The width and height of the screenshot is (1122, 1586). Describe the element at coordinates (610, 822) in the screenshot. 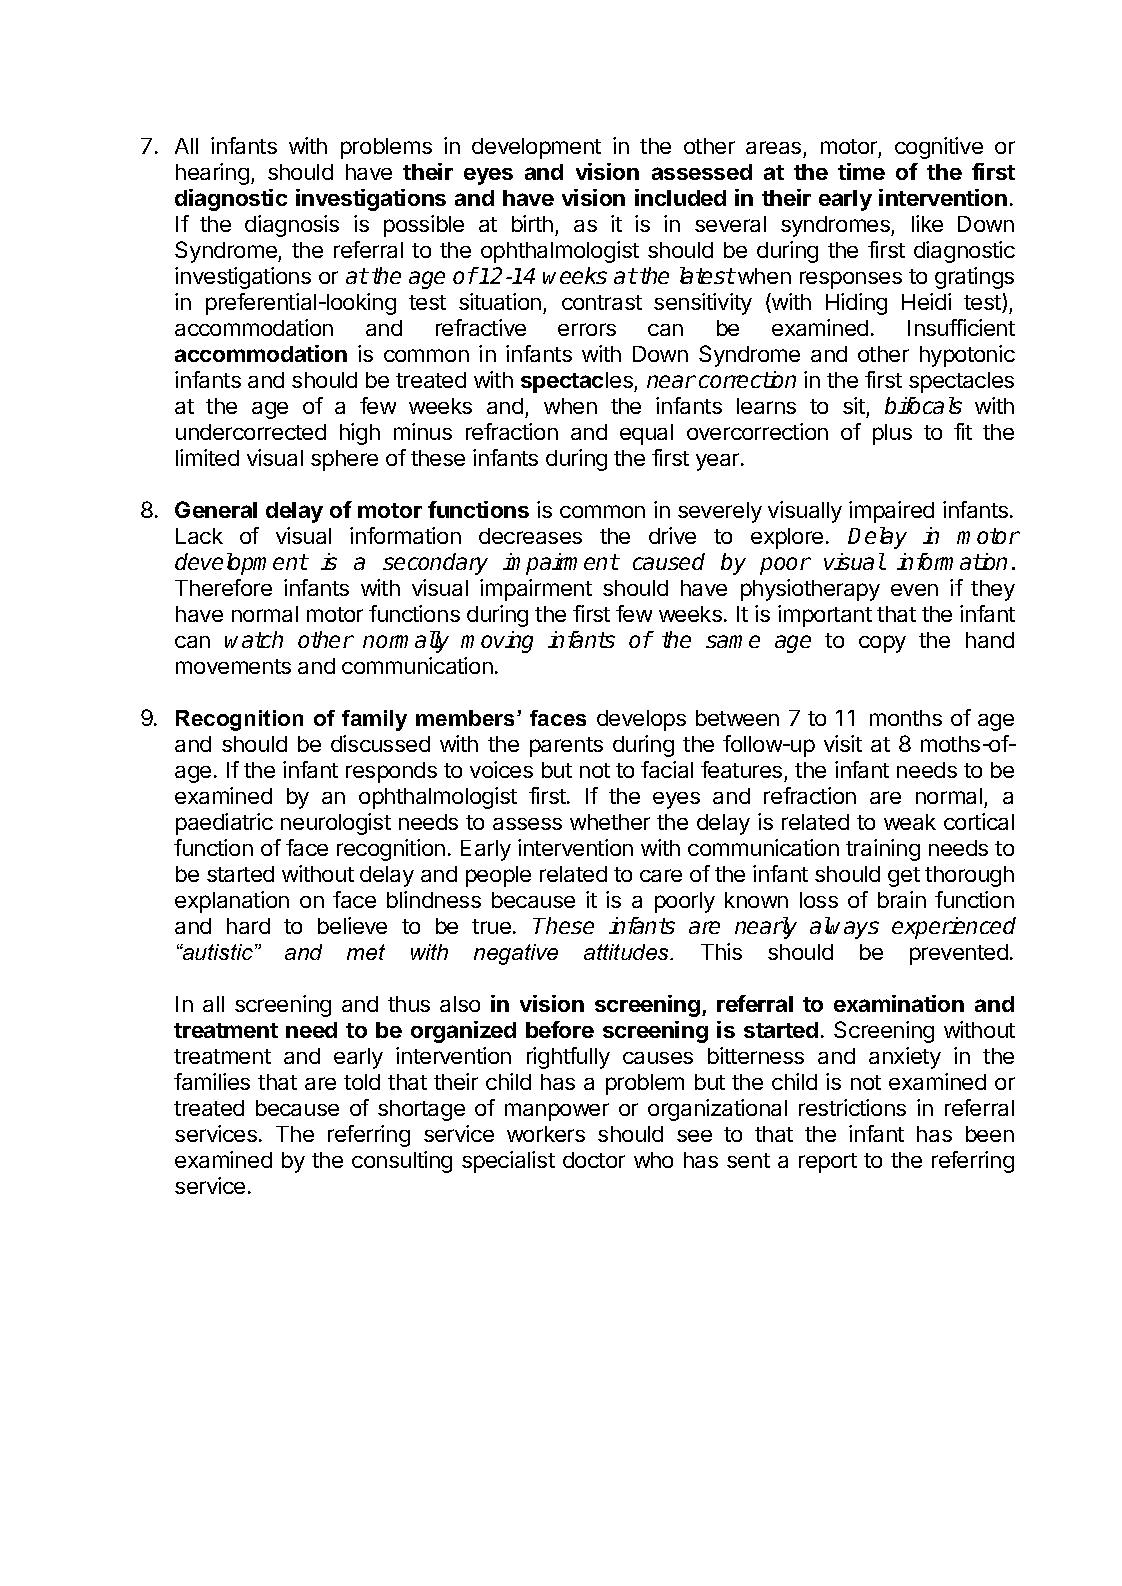

I see `whether` at that location.
